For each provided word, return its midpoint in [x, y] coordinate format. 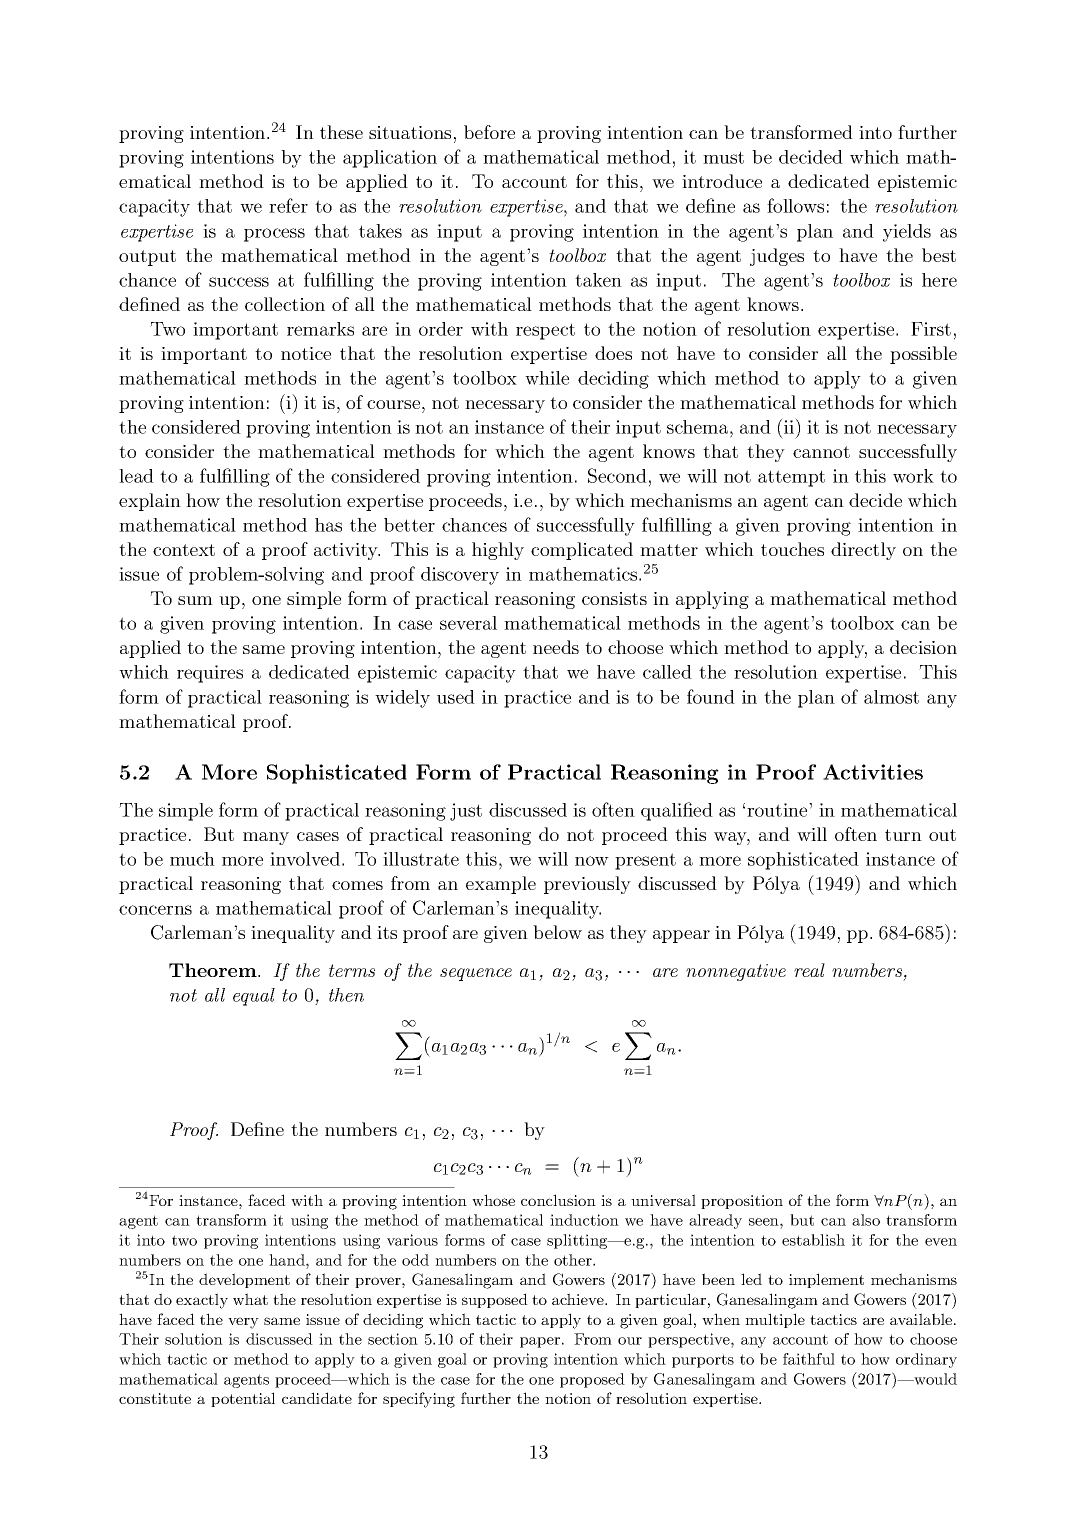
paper [540, 1342]
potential [243, 1399]
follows [795, 205]
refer [288, 205]
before [489, 132]
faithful [809, 1359]
